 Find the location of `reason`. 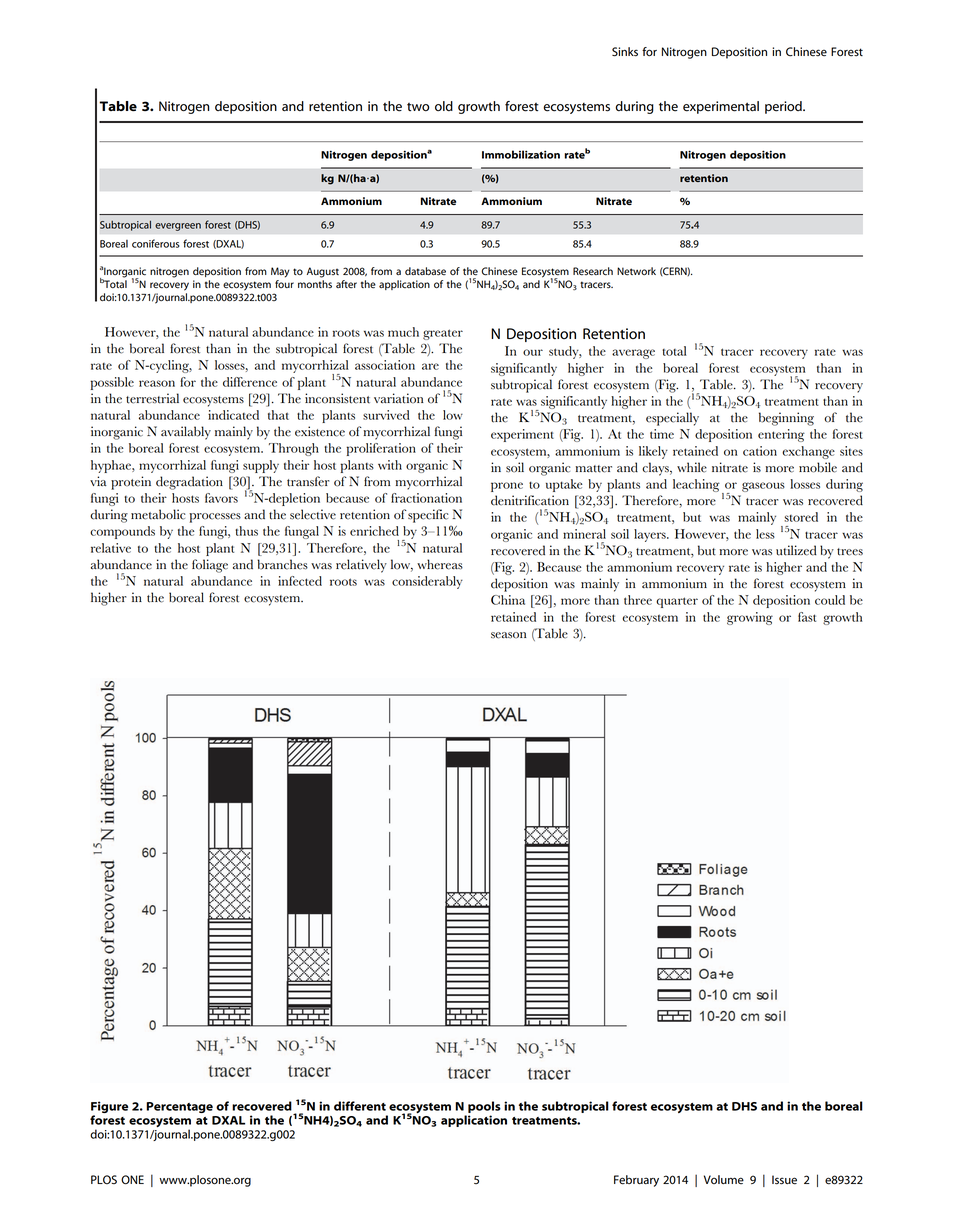

reason is located at coordinates (157, 383).
